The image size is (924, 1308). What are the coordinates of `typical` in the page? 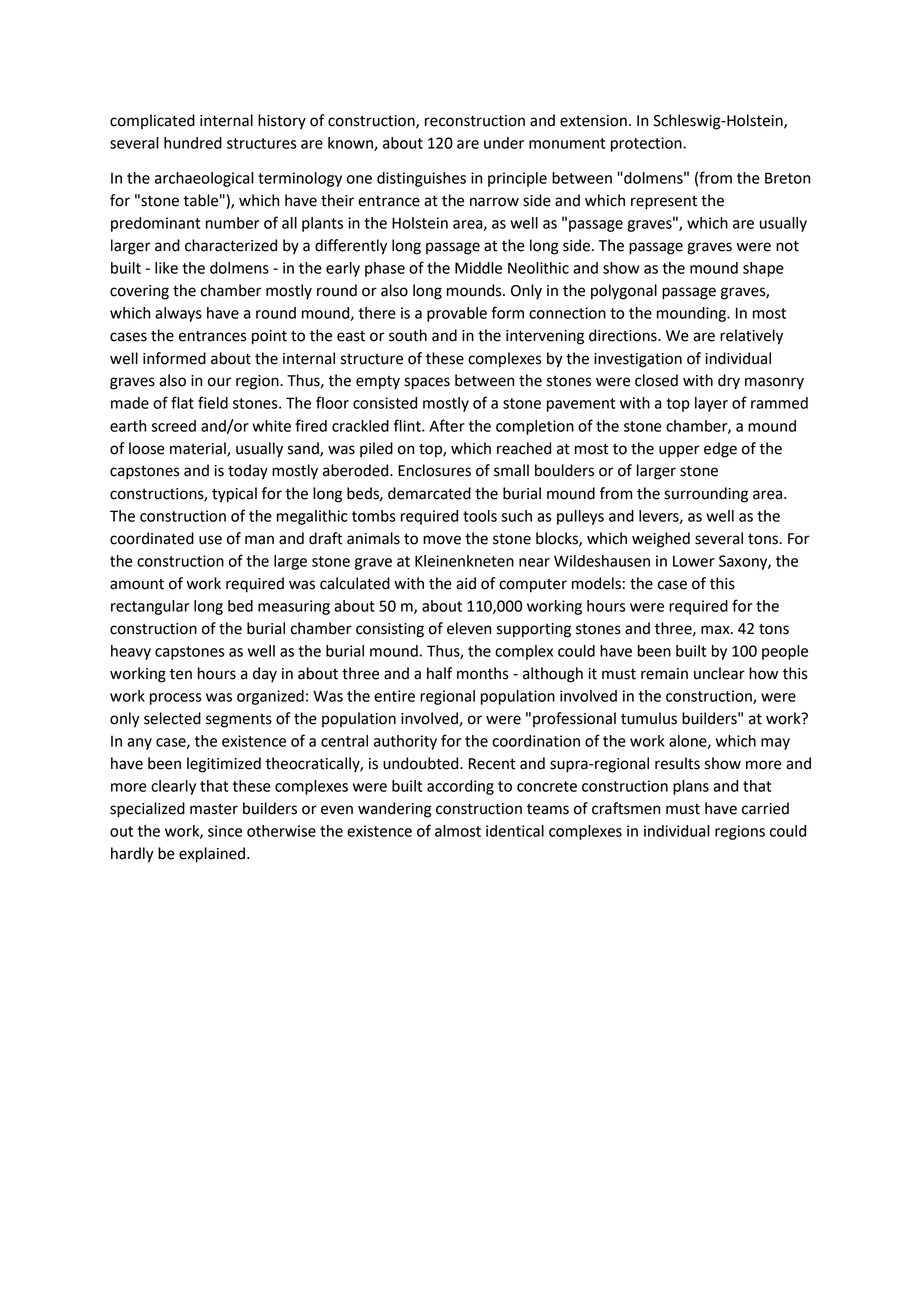 It's located at (234, 495).
